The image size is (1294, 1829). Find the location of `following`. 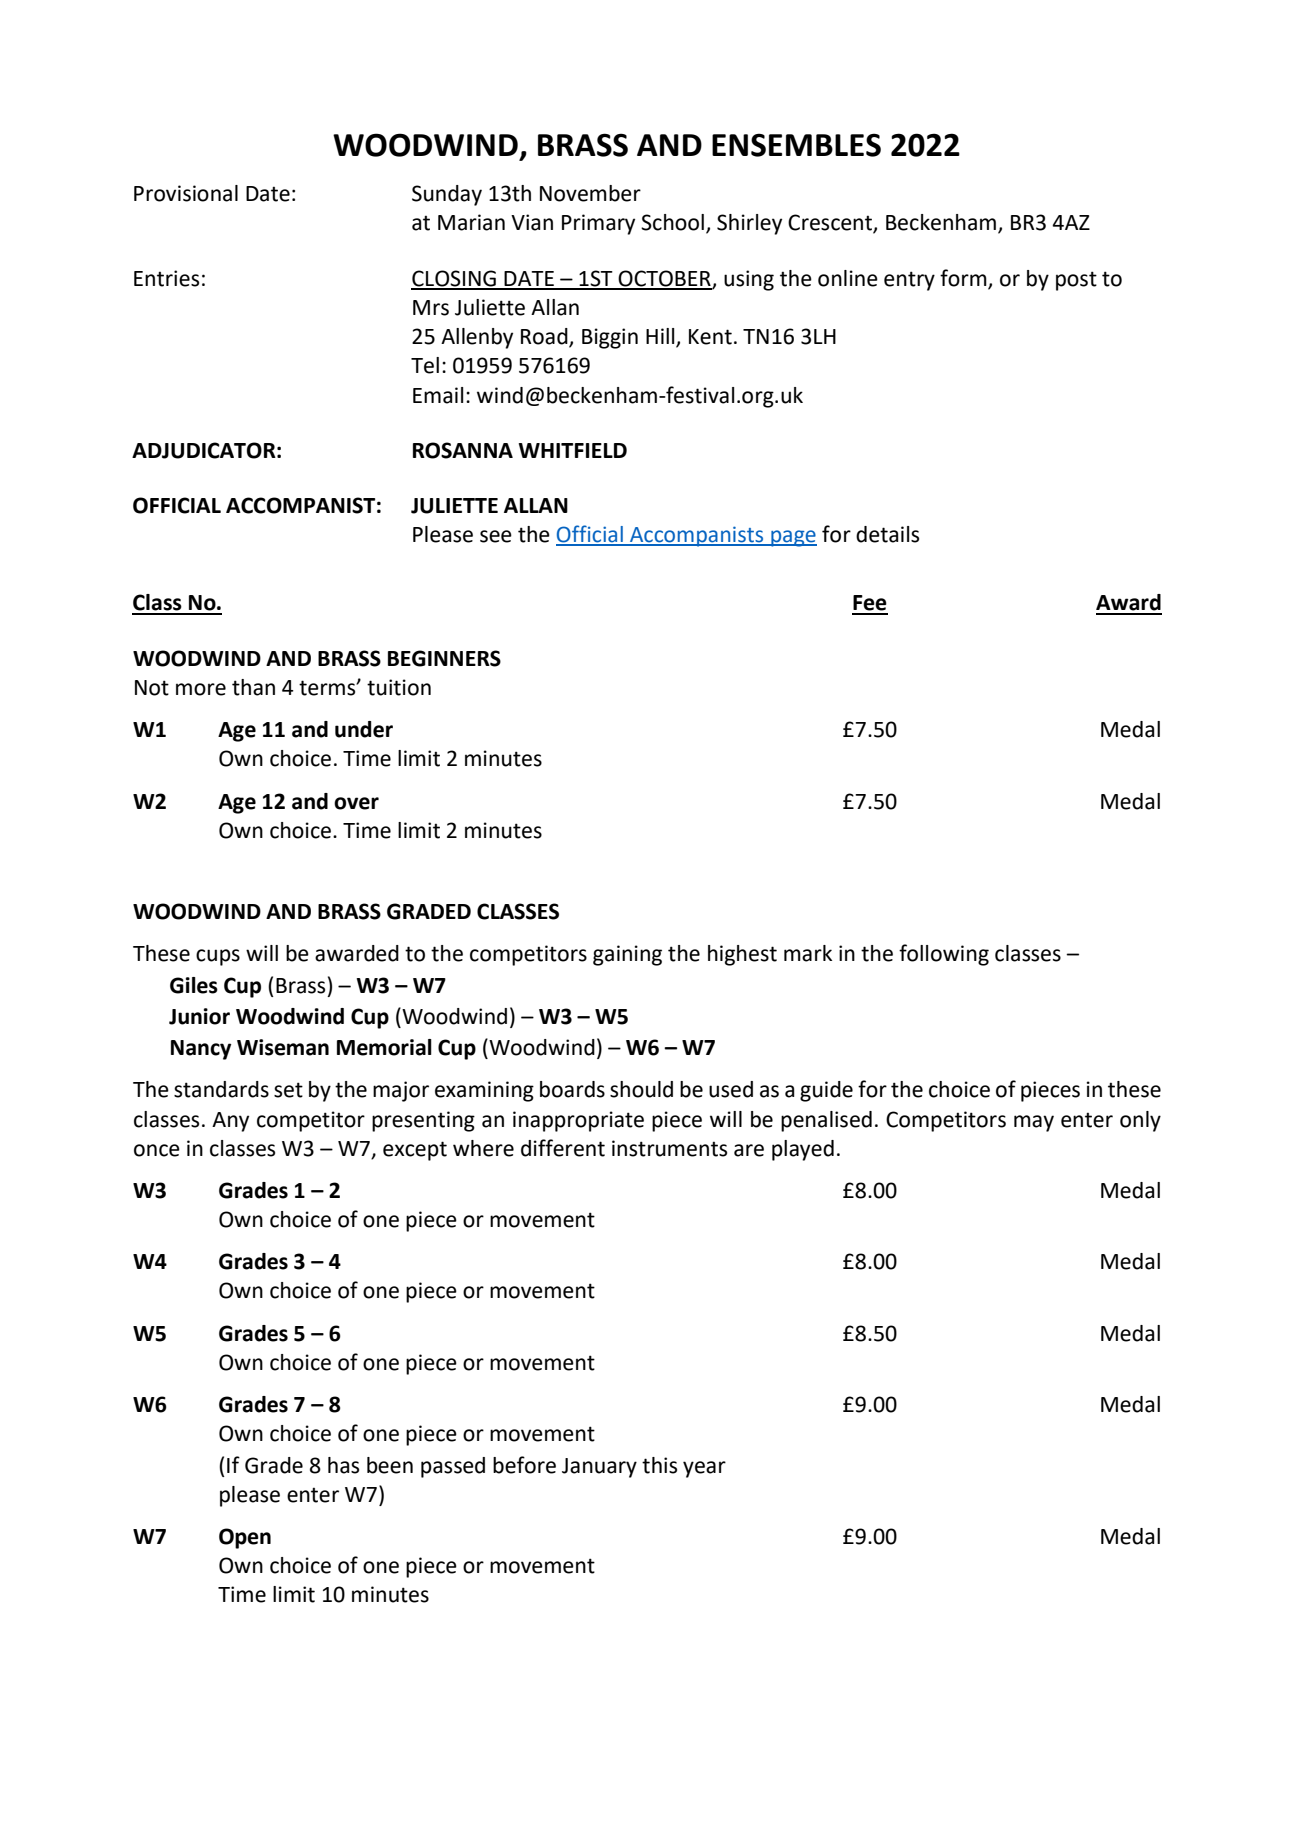

following is located at coordinates (944, 955).
